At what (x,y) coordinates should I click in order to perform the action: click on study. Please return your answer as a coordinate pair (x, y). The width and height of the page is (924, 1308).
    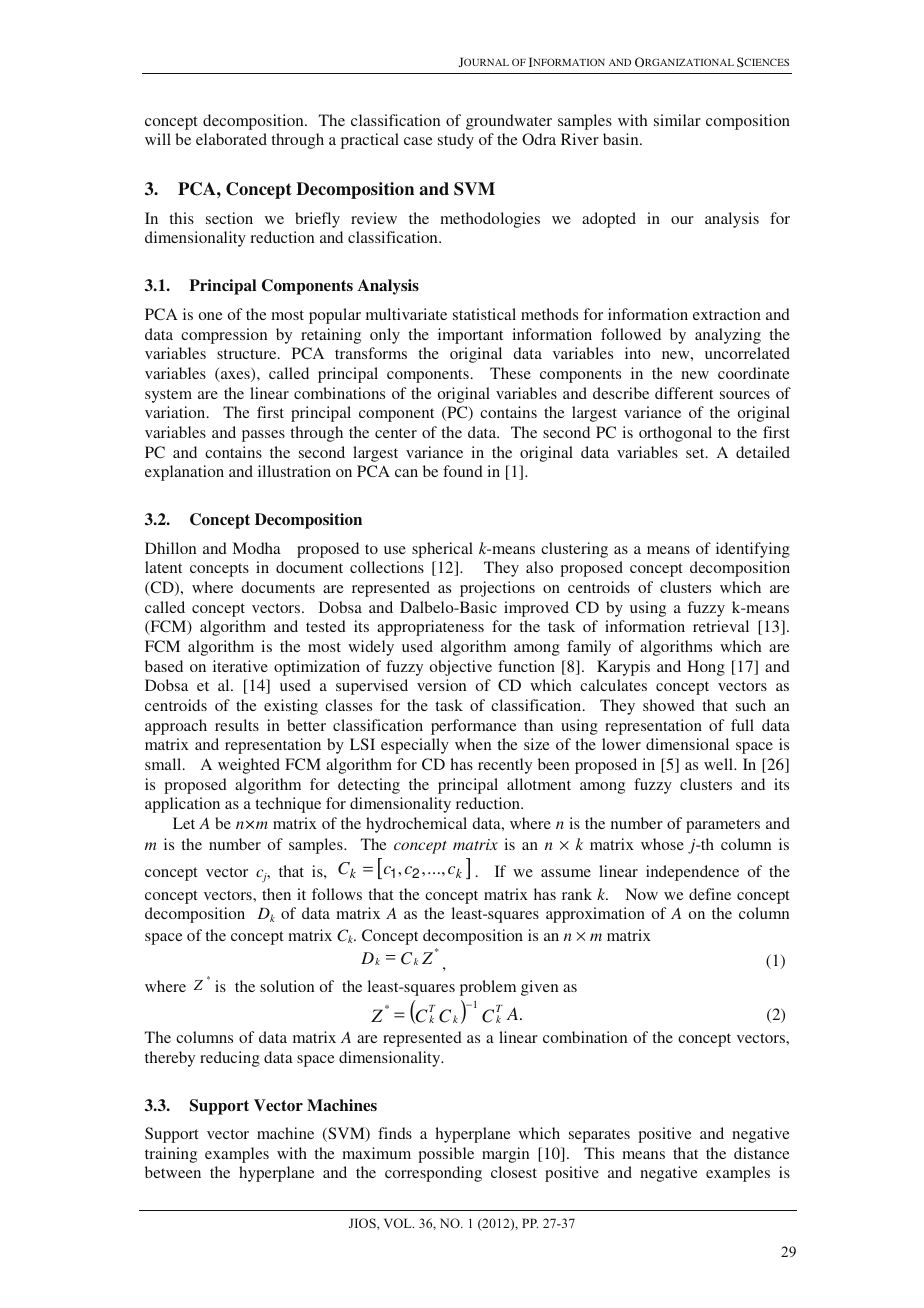
    Looking at the image, I should click on (456, 141).
